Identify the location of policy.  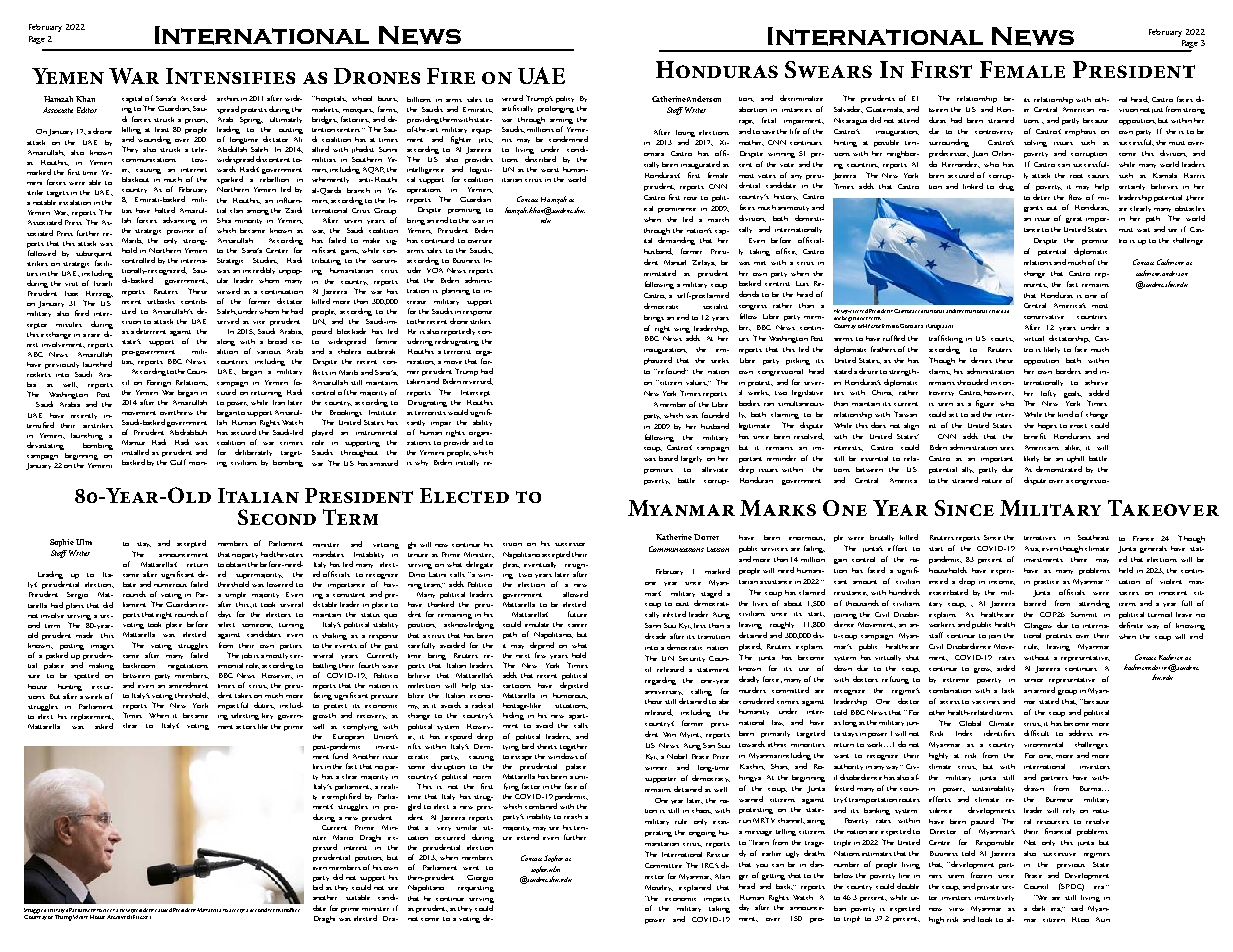
(565, 99).
